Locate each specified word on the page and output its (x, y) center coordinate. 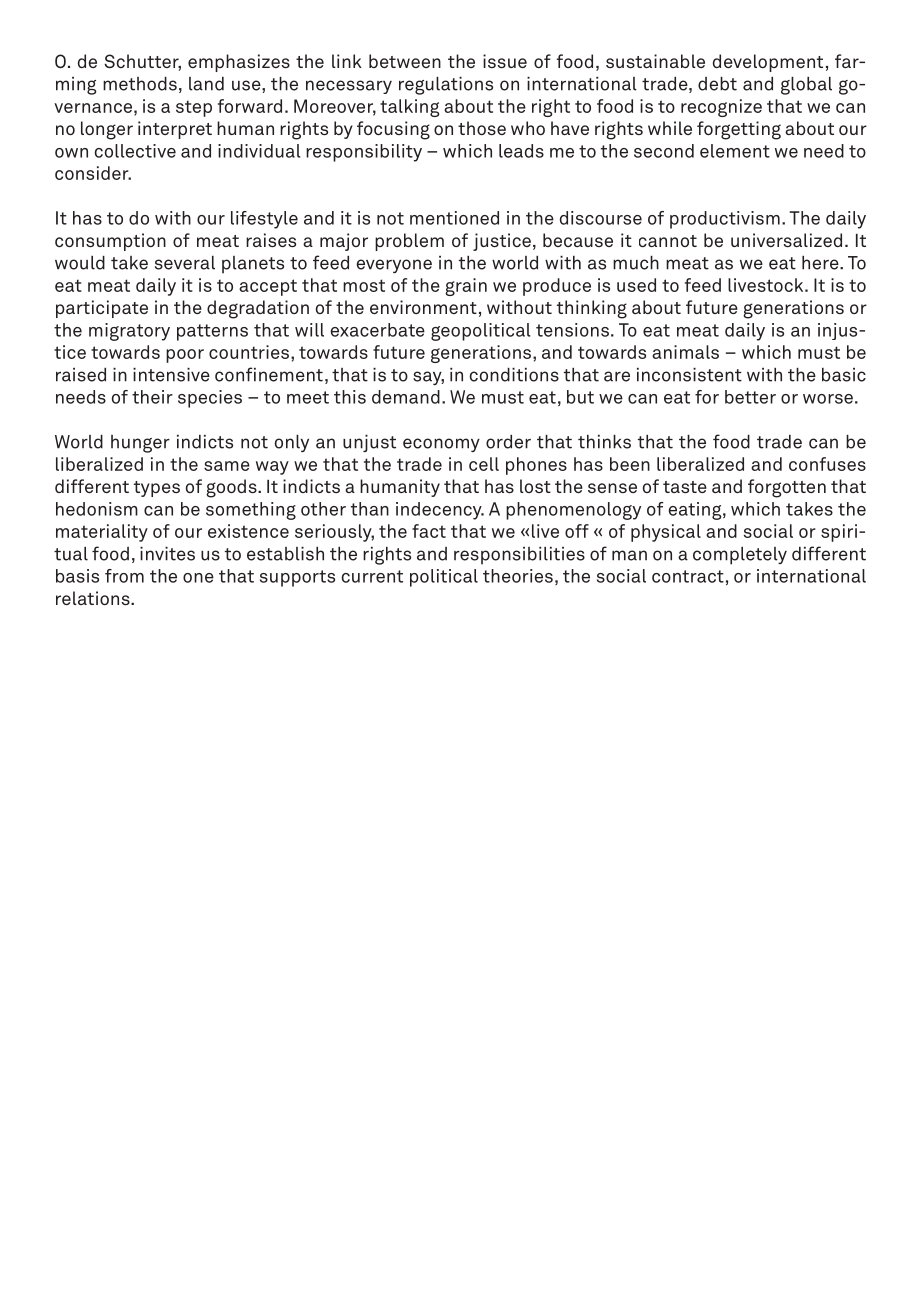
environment (423, 307)
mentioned (454, 218)
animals (685, 352)
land (206, 84)
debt (717, 84)
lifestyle (264, 220)
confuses (827, 464)
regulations (446, 86)
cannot (668, 241)
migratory (129, 332)
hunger (140, 444)
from (124, 576)
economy (441, 445)
